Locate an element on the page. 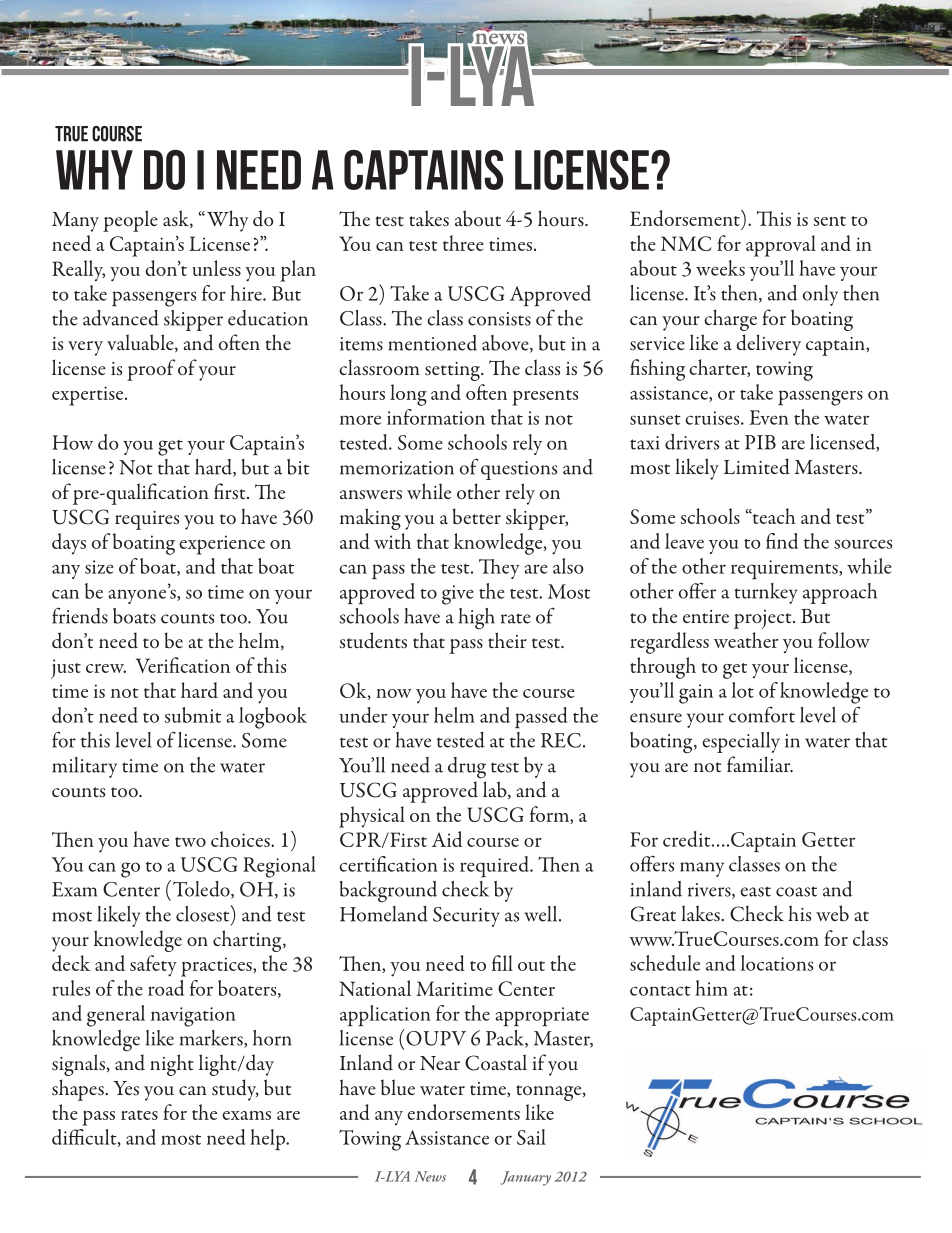  people is located at coordinates (130, 221).
